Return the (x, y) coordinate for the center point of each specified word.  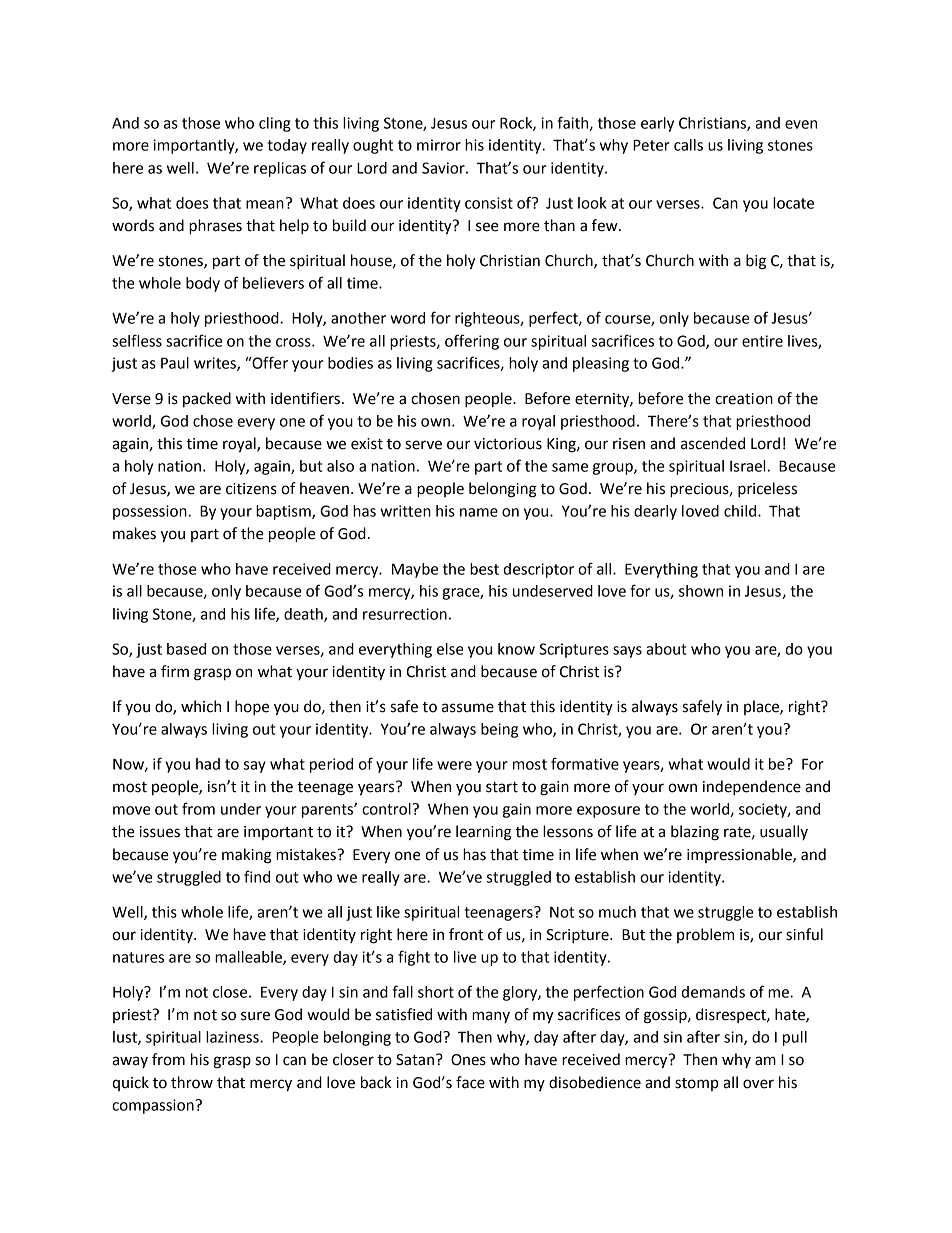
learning (484, 833)
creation (744, 399)
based (186, 649)
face (470, 1082)
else (450, 649)
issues (160, 832)
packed (207, 399)
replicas (280, 169)
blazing (695, 833)
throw (192, 1082)
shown (701, 591)
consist (489, 203)
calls (688, 145)
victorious (508, 444)
